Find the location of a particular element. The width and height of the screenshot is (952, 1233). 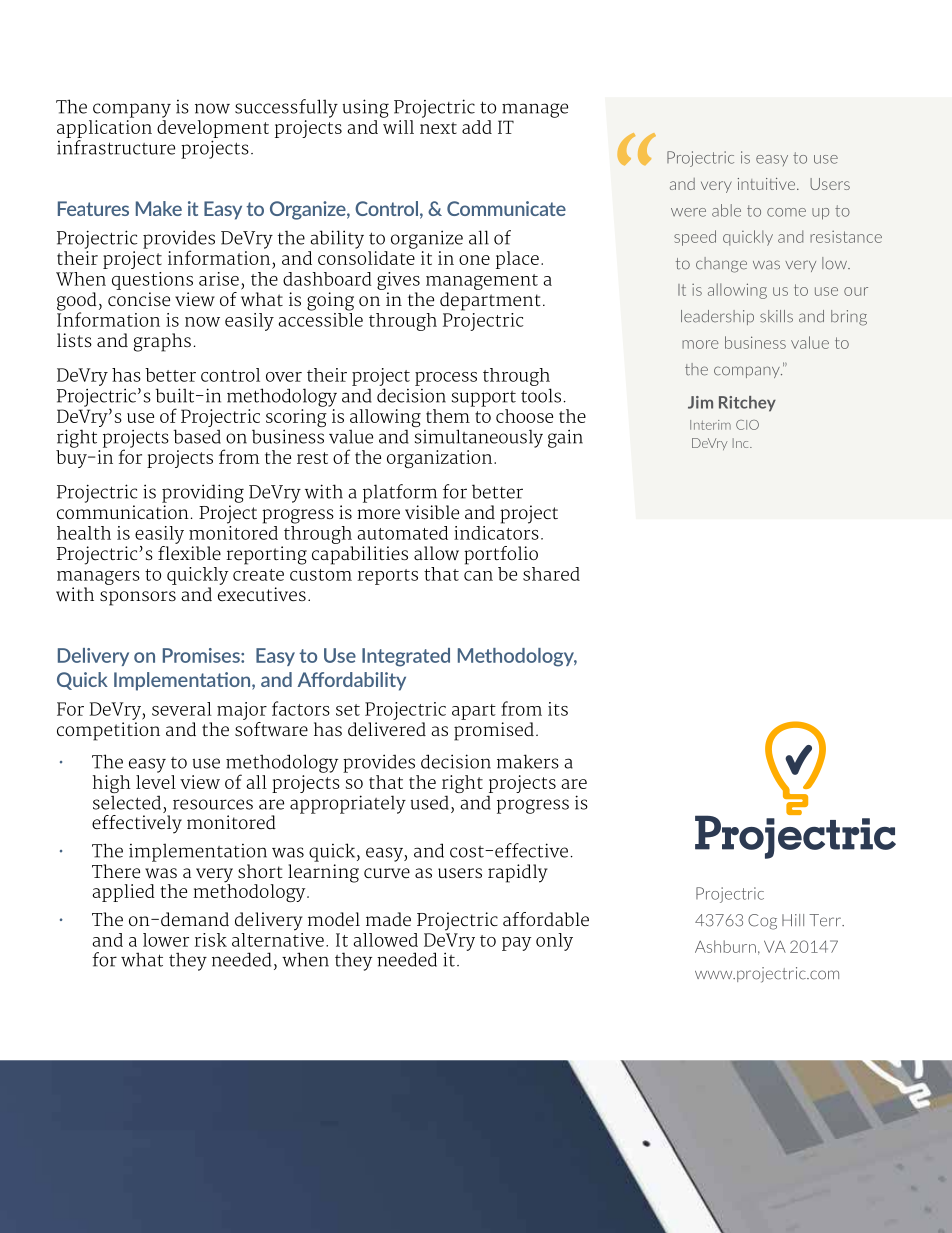

pay is located at coordinates (517, 944).
